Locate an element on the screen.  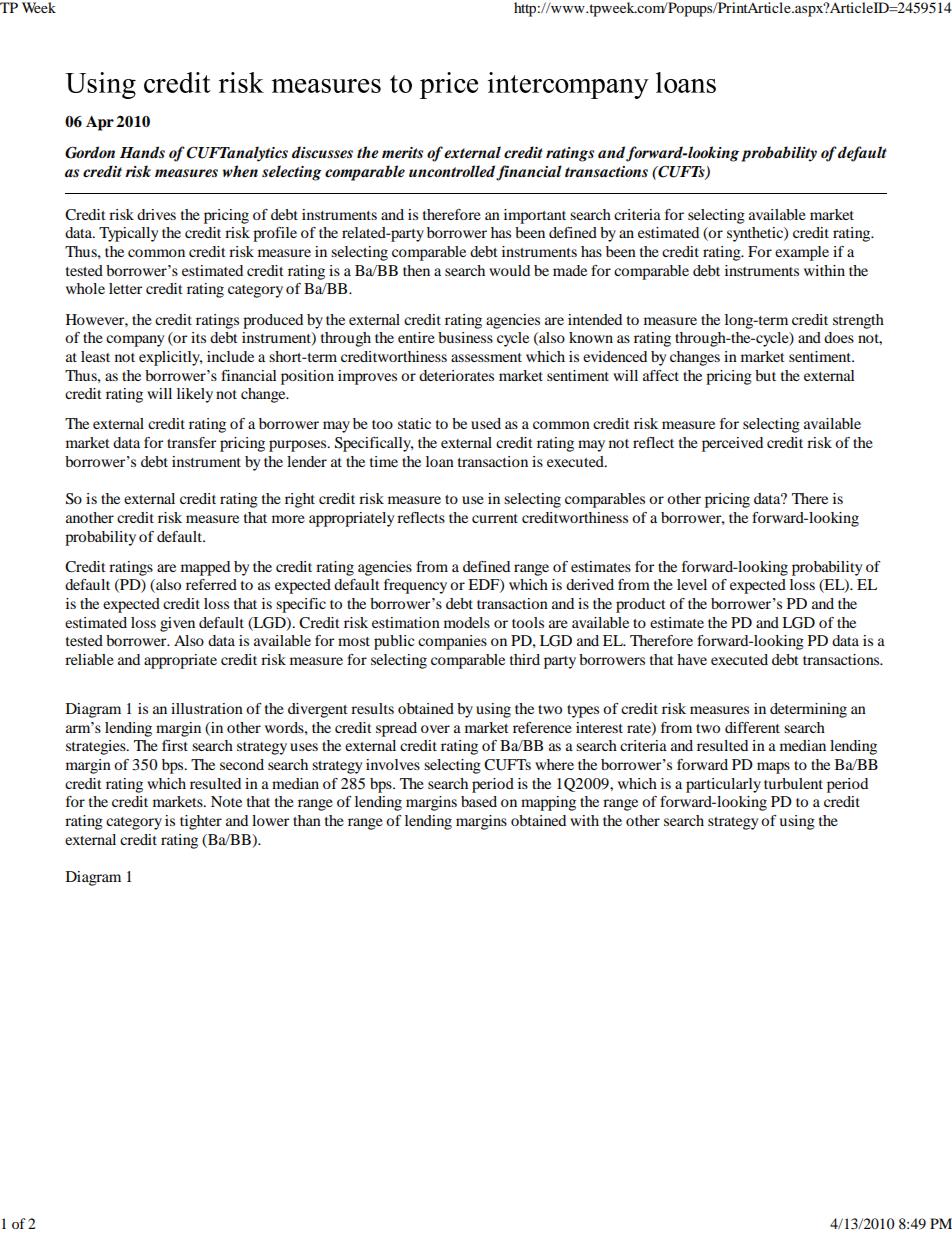
uncontrolled is located at coordinates (452, 171).
